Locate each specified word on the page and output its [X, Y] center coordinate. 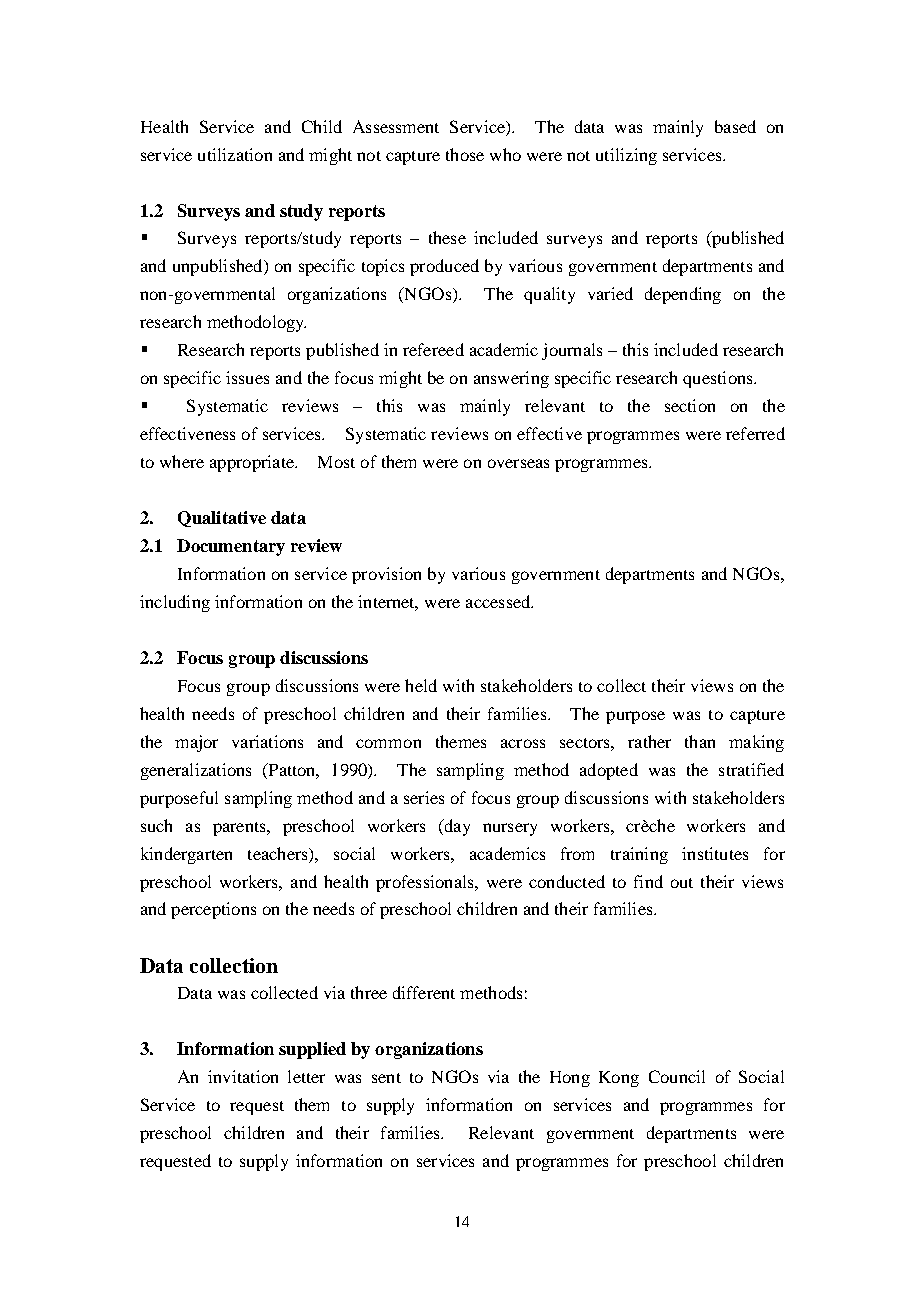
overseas [518, 463]
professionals [426, 883]
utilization [235, 154]
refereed [433, 349]
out [682, 883]
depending [683, 295]
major [196, 743]
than [700, 741]
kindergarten [186, 855]
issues [247, 377]
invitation [243, 1076]
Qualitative [222, 519]
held [421, 685]
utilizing [626, 156]
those [465, 154]
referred [755, 433]
